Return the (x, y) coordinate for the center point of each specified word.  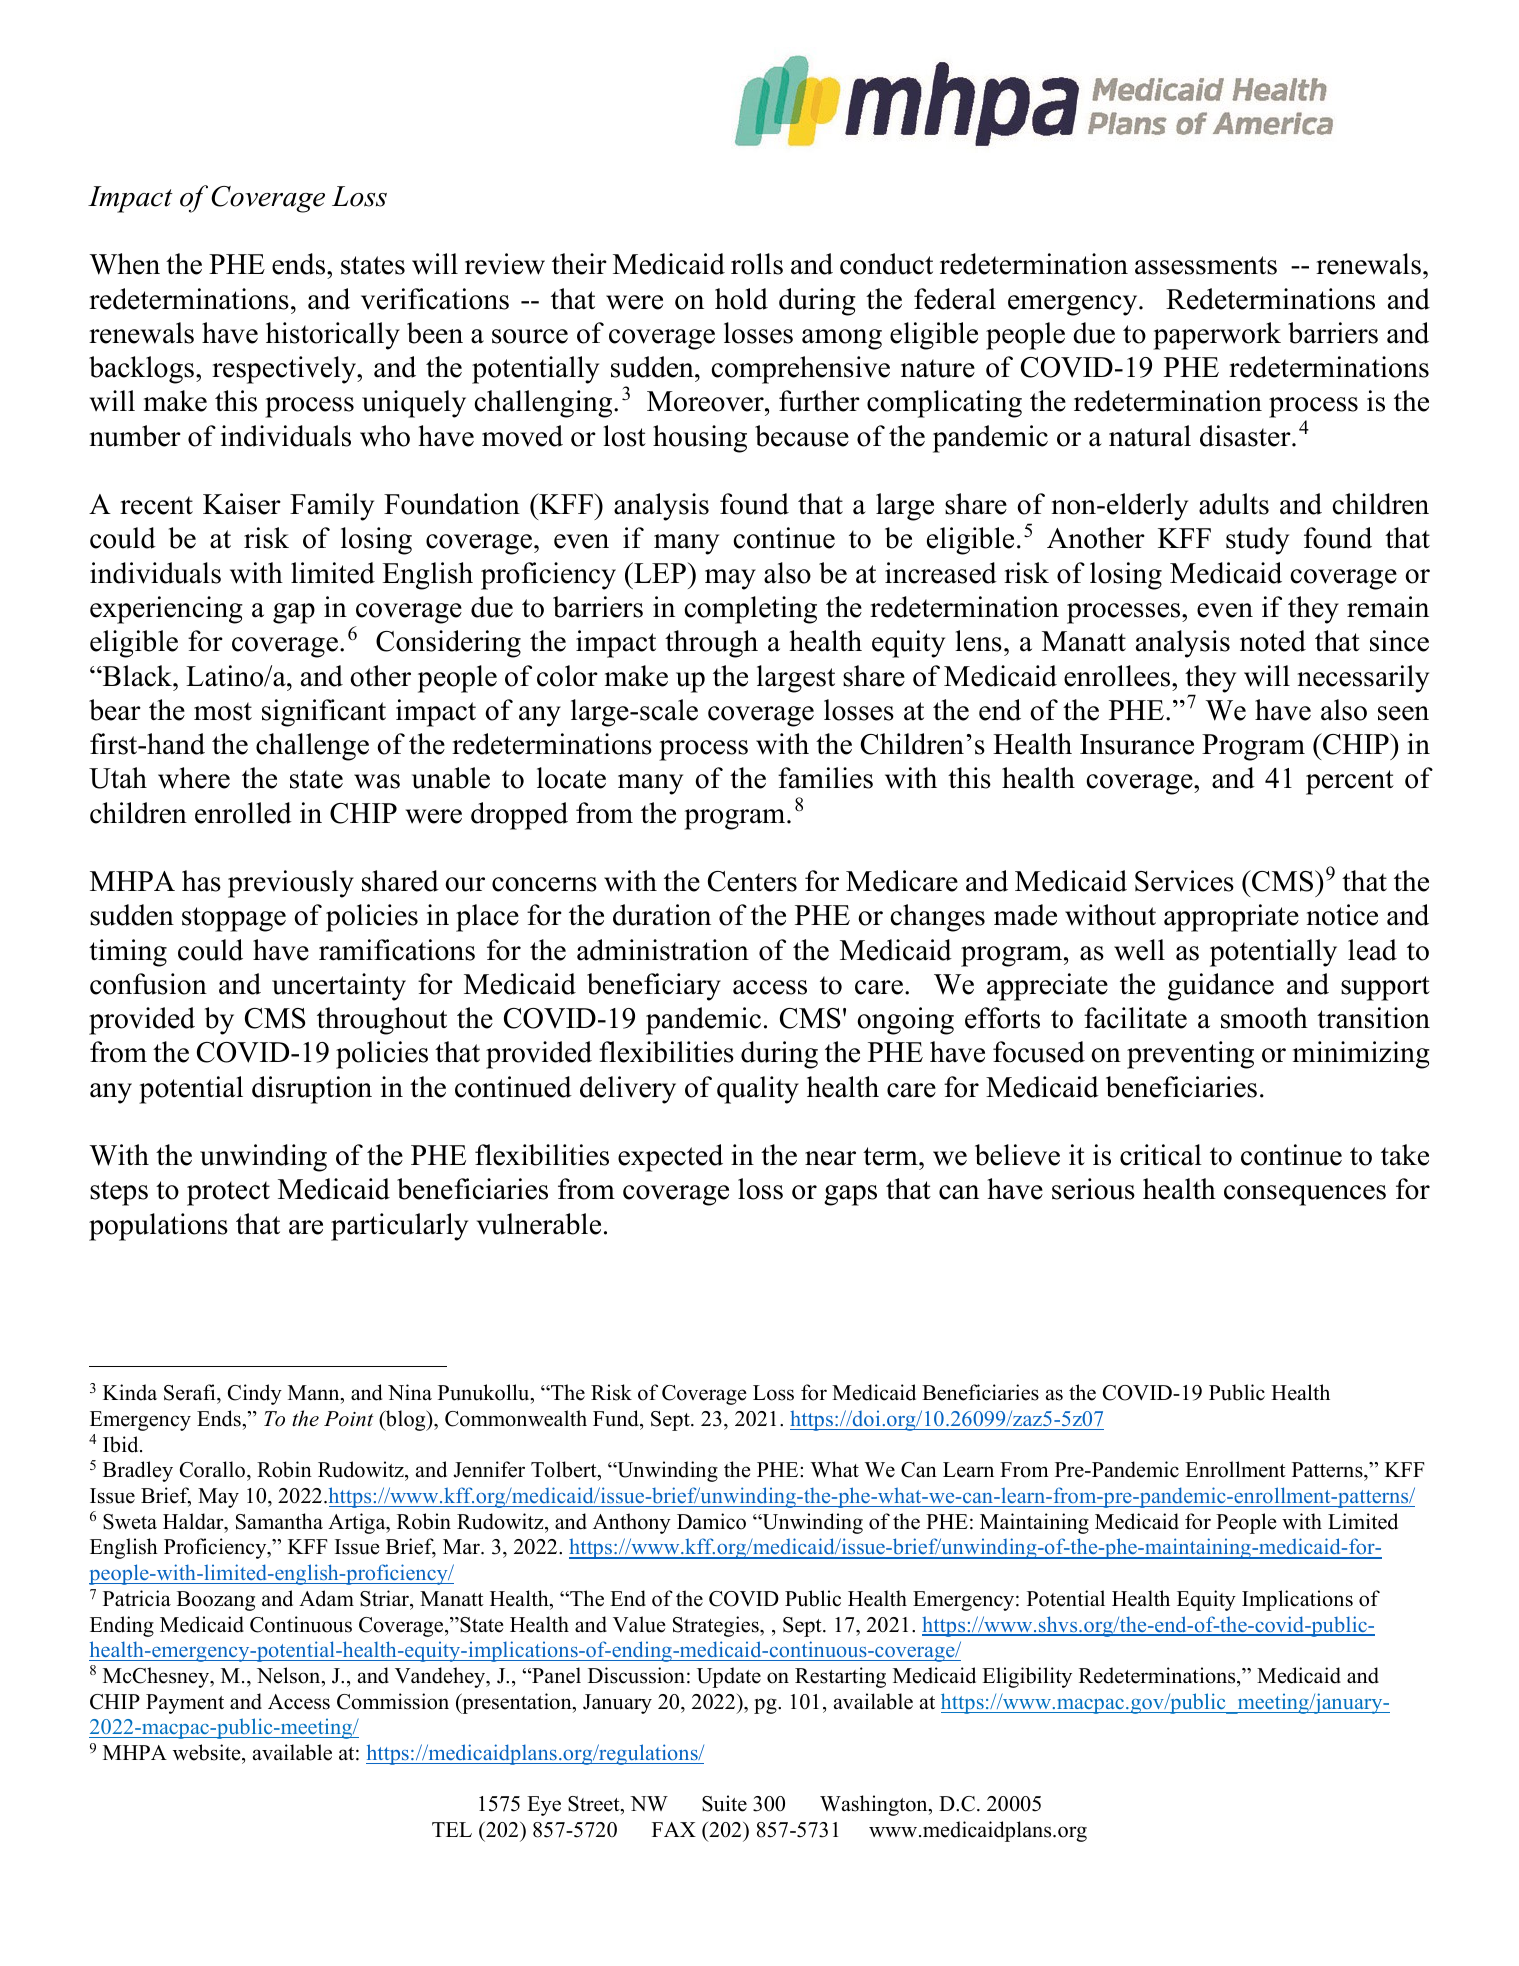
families (825, 778)
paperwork (1217, 336)
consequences (1305, 1195)
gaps (850, 1195)
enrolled (243, 813)
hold (741, 299)
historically (333, 336)
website (208, 1752)
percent (1350, 782)
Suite (724, 1803)
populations (158, 1227)
